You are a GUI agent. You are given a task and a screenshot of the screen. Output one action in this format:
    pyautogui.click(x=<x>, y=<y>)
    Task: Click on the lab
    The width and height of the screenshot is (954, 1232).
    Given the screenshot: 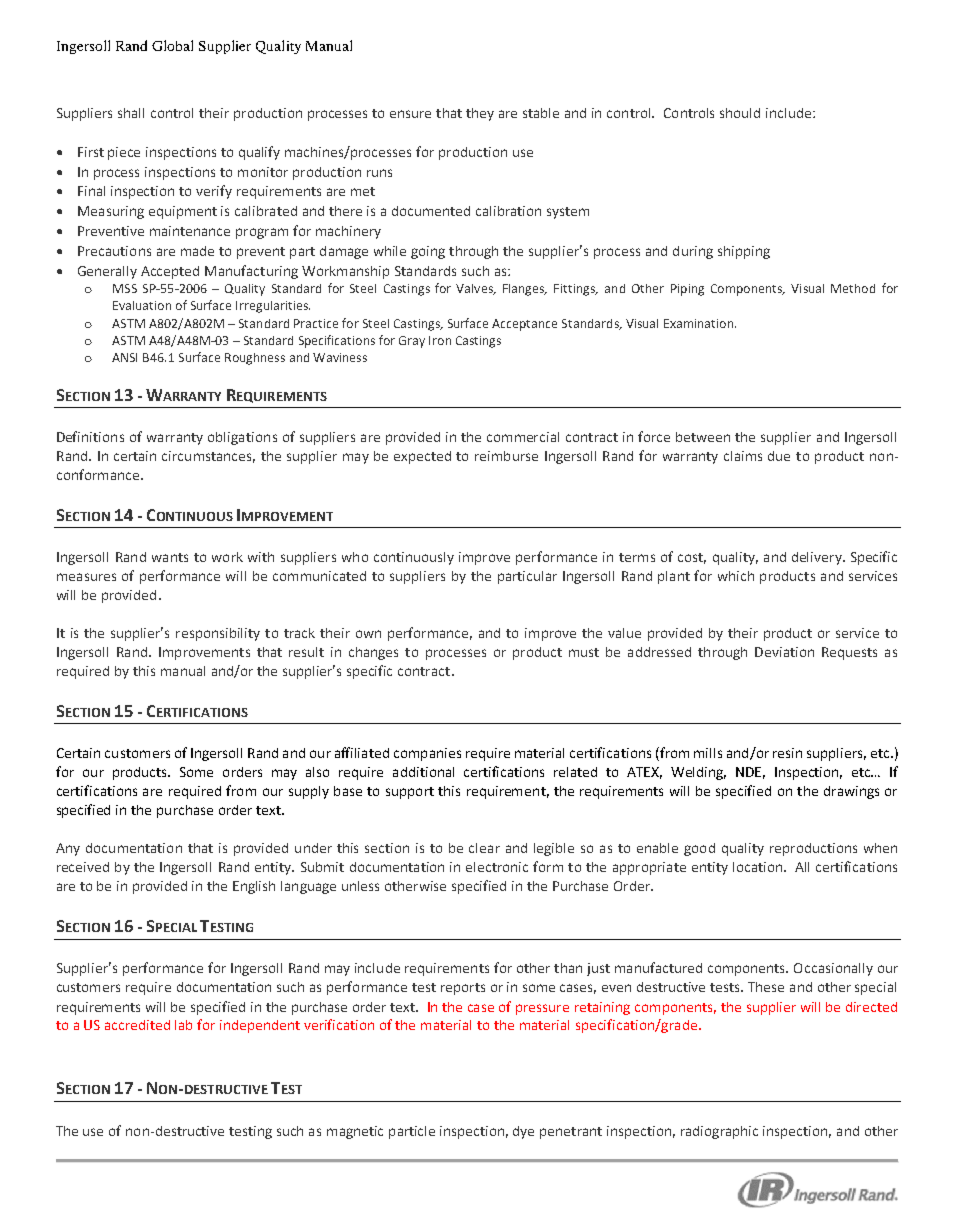 What is the action you would take?
    pyautogui.click(x=183, y=1025)
